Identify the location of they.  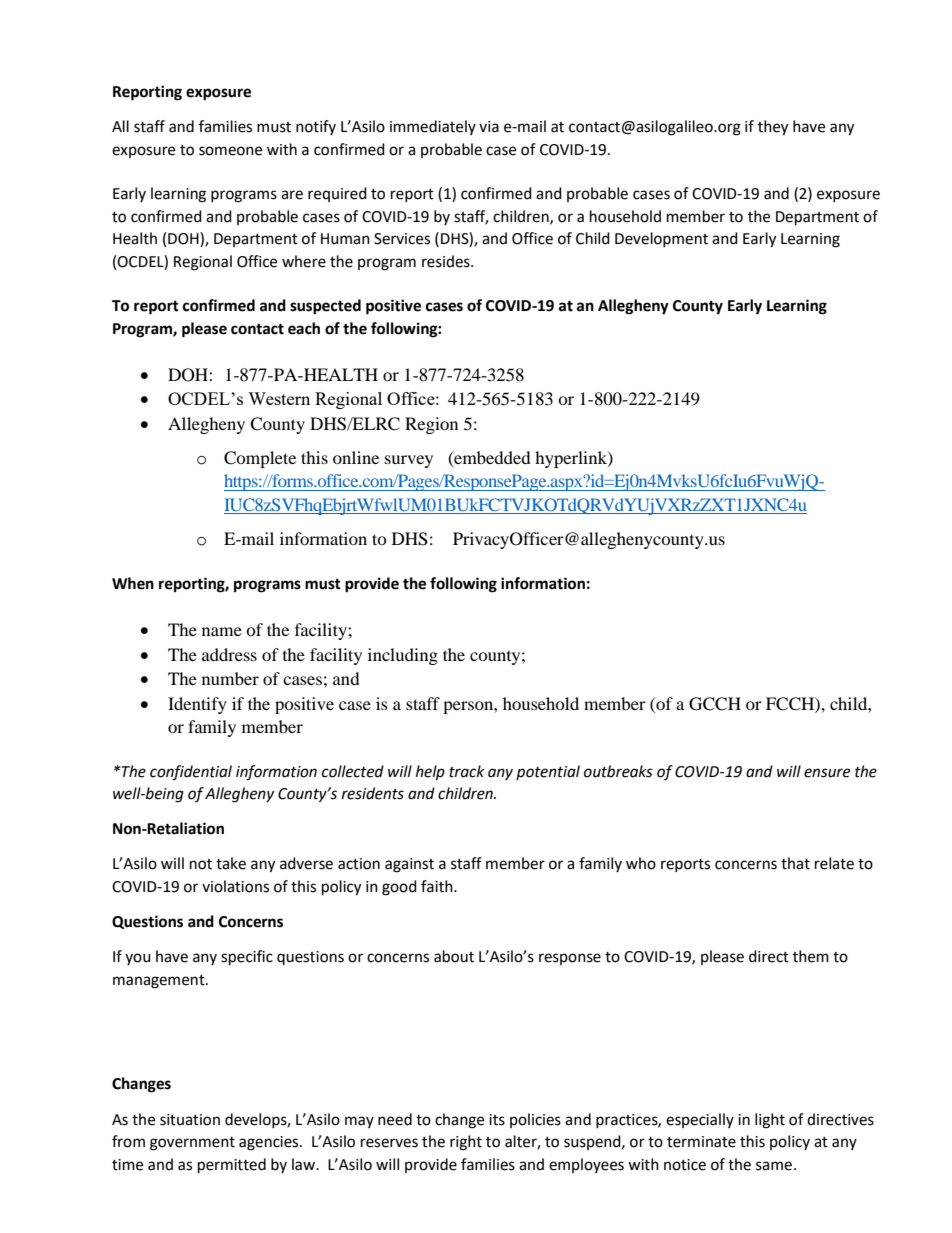
(773, 128).
